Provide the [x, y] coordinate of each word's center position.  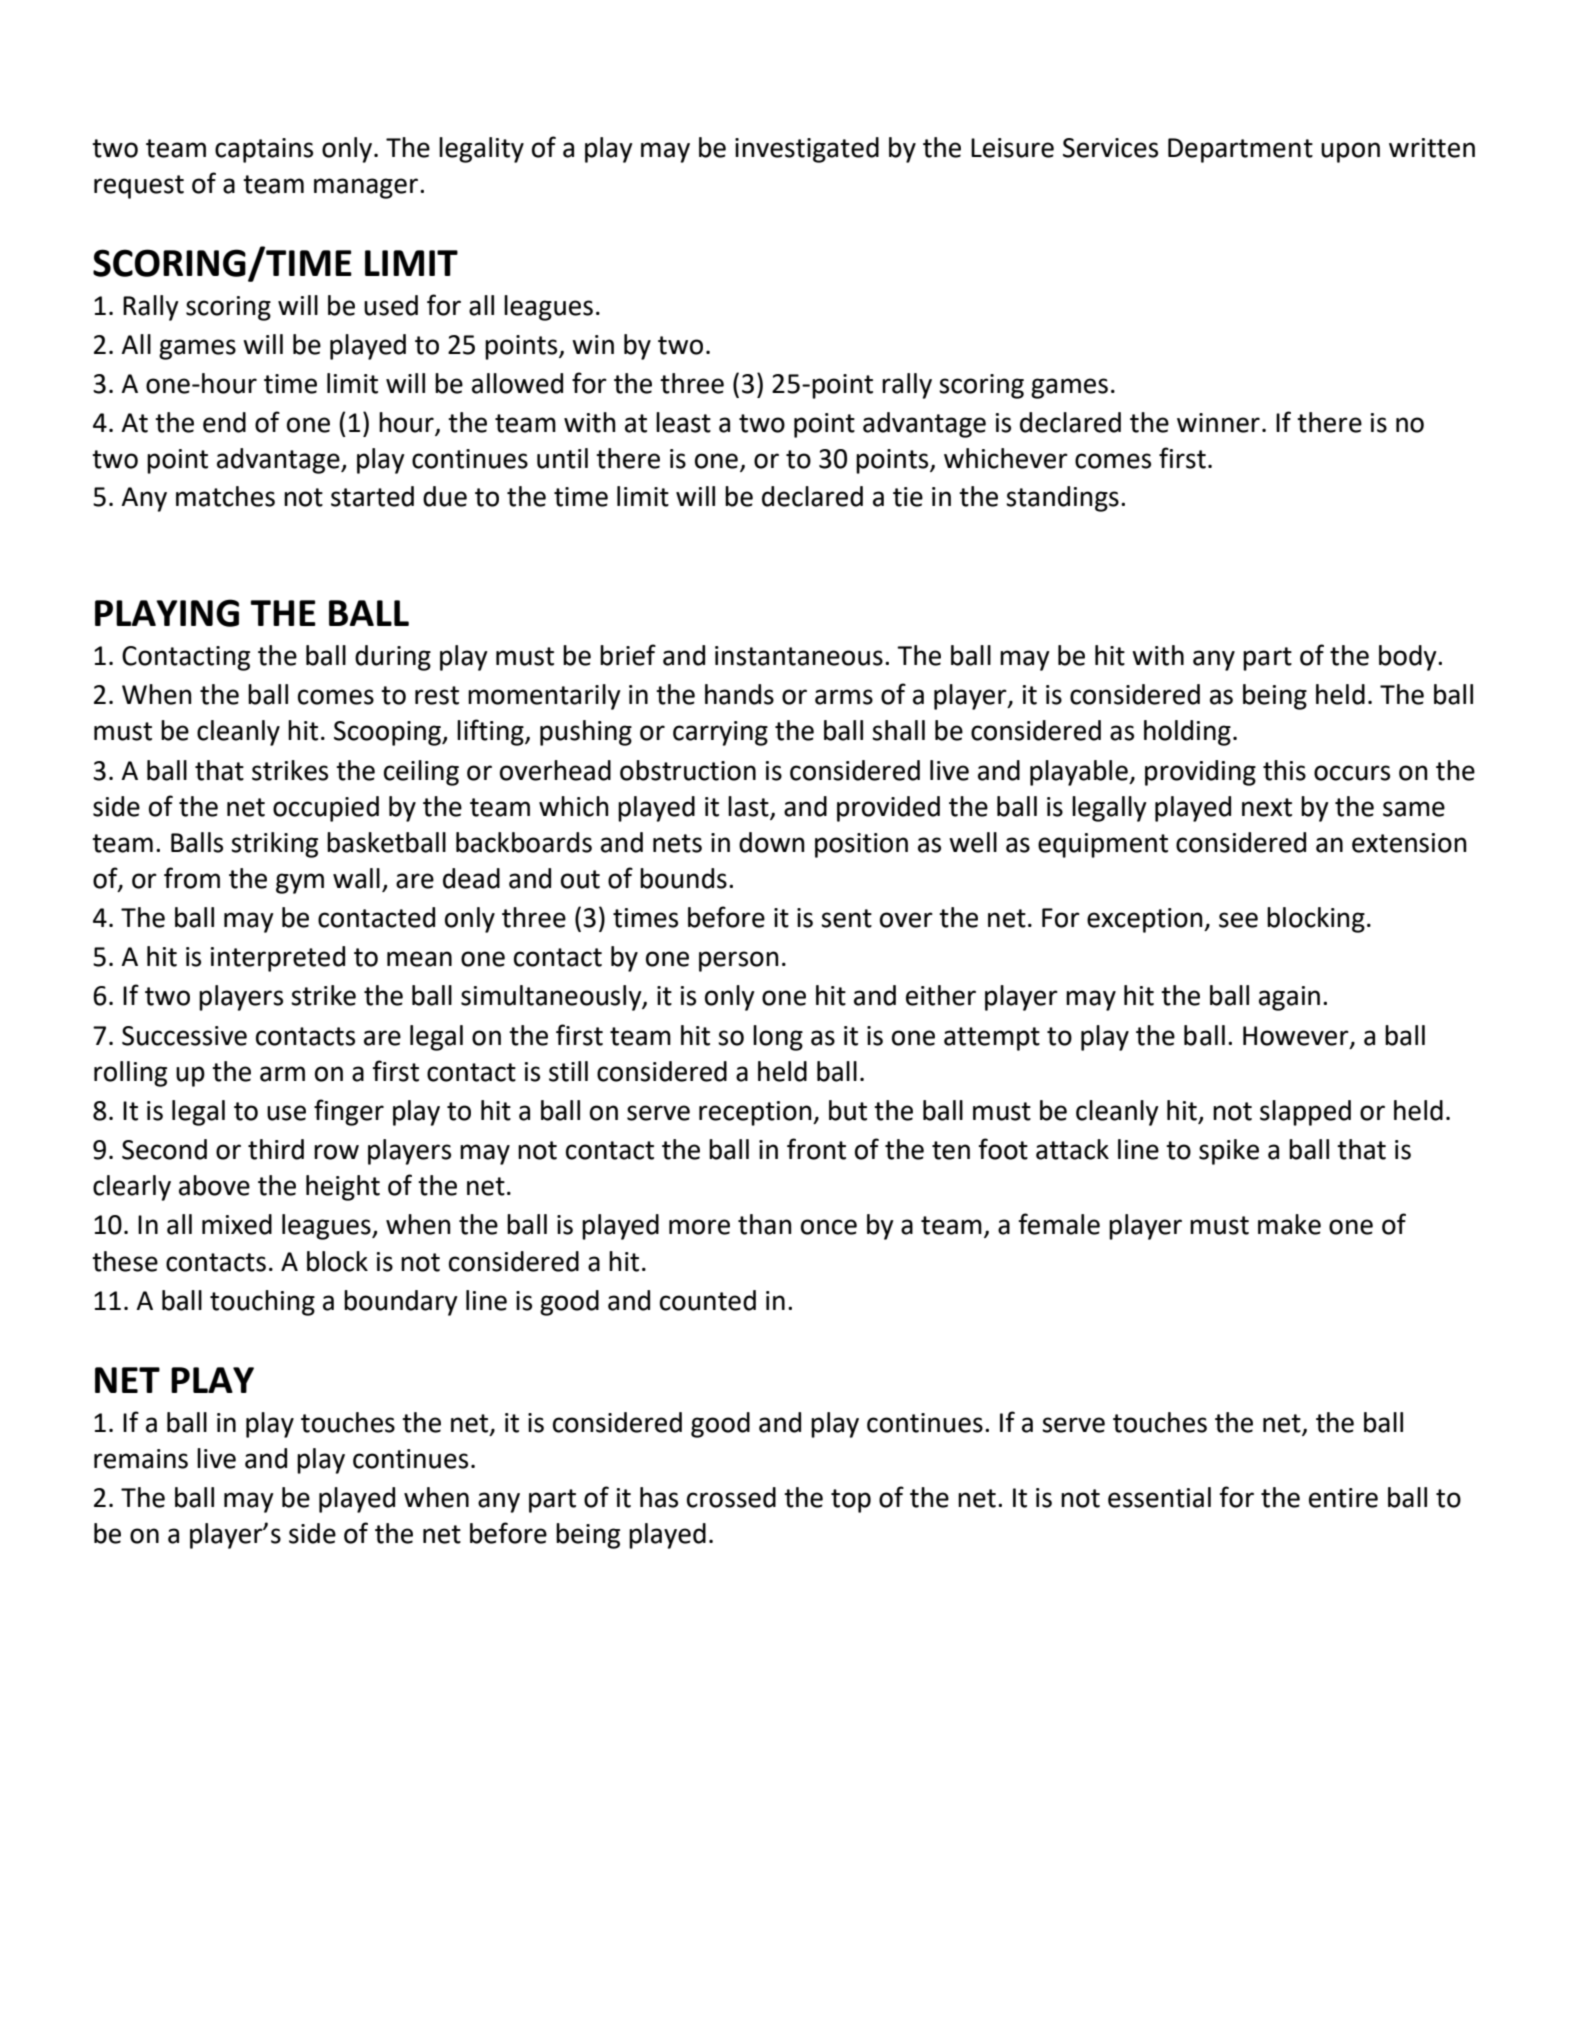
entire [1343, 1498]
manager [367, 188]
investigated [807, 150]
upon [1350, 152]
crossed [731, 1497]
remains [141, 1459]
